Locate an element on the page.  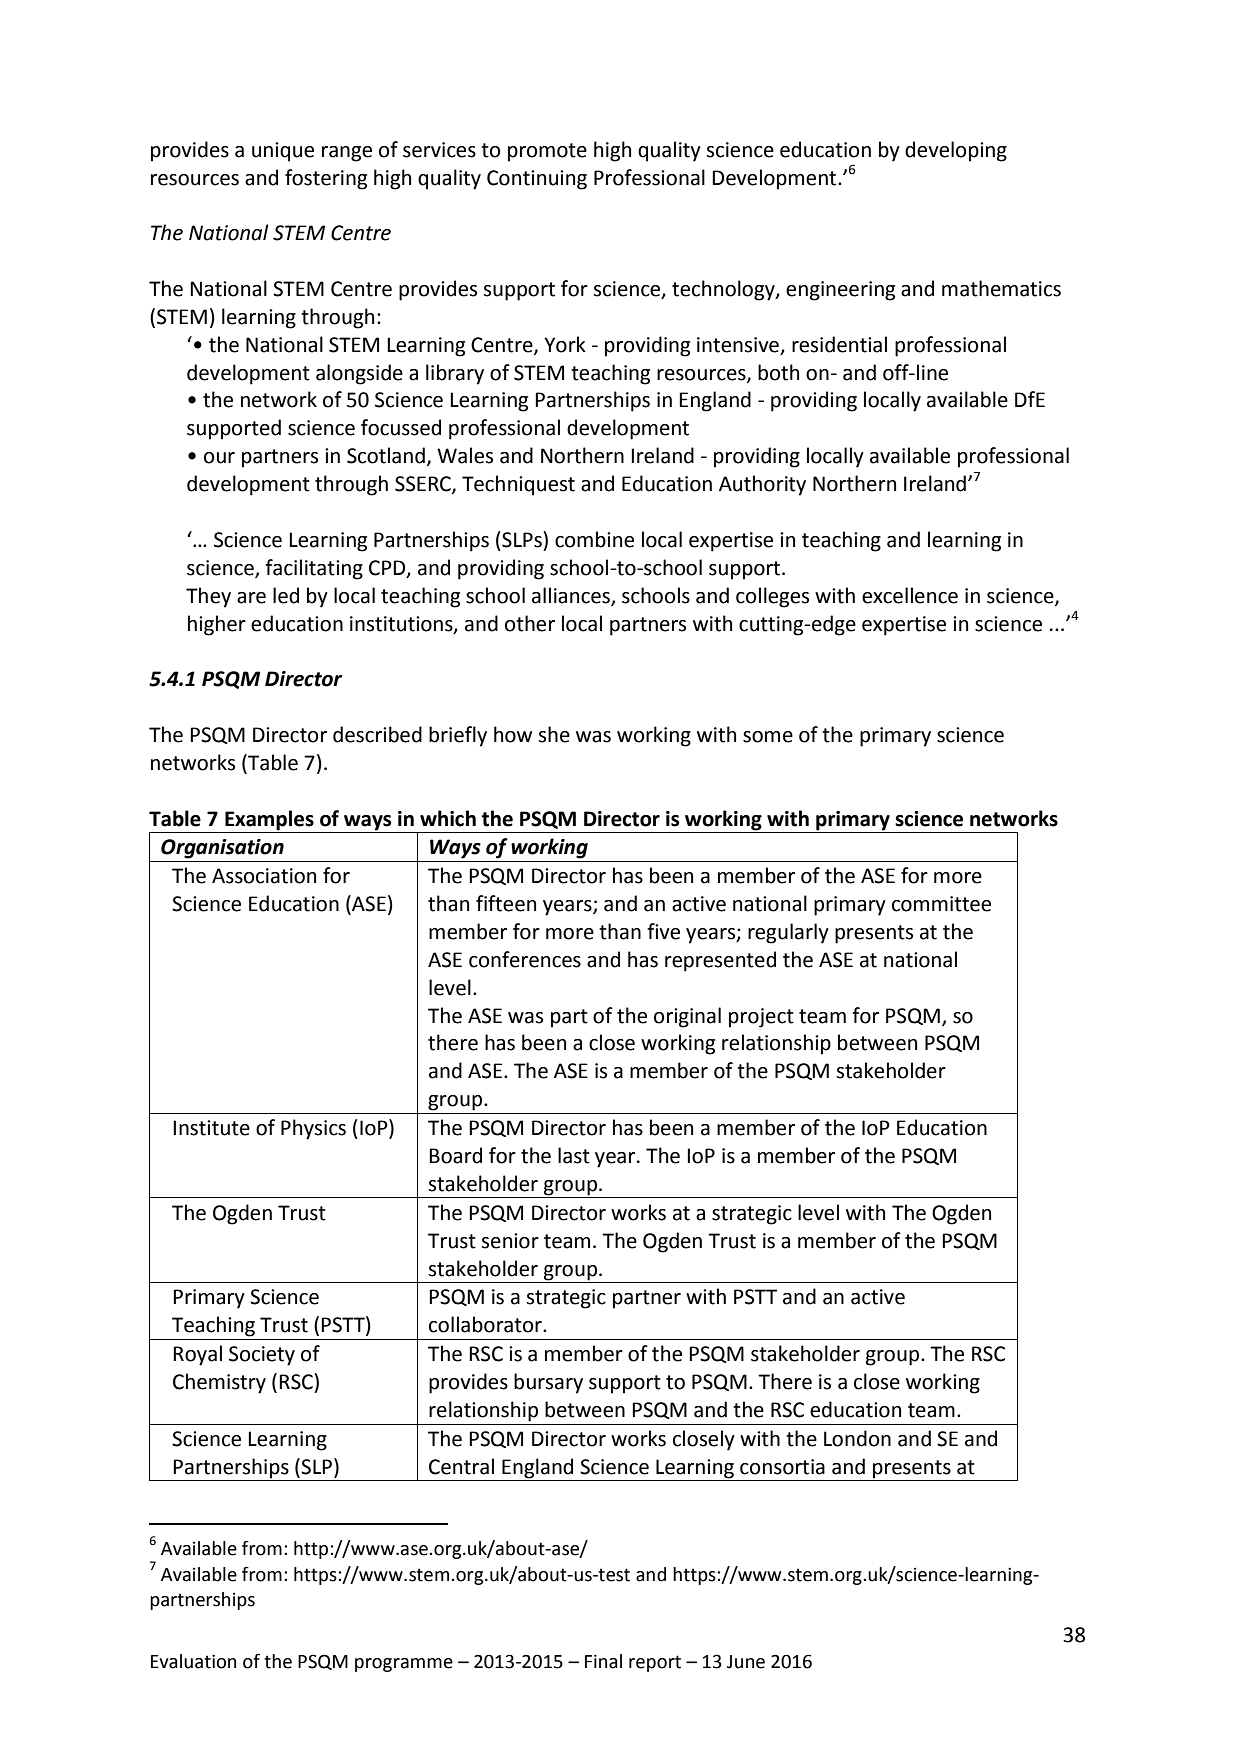
facilitating is located at coordinates (314, 569).
